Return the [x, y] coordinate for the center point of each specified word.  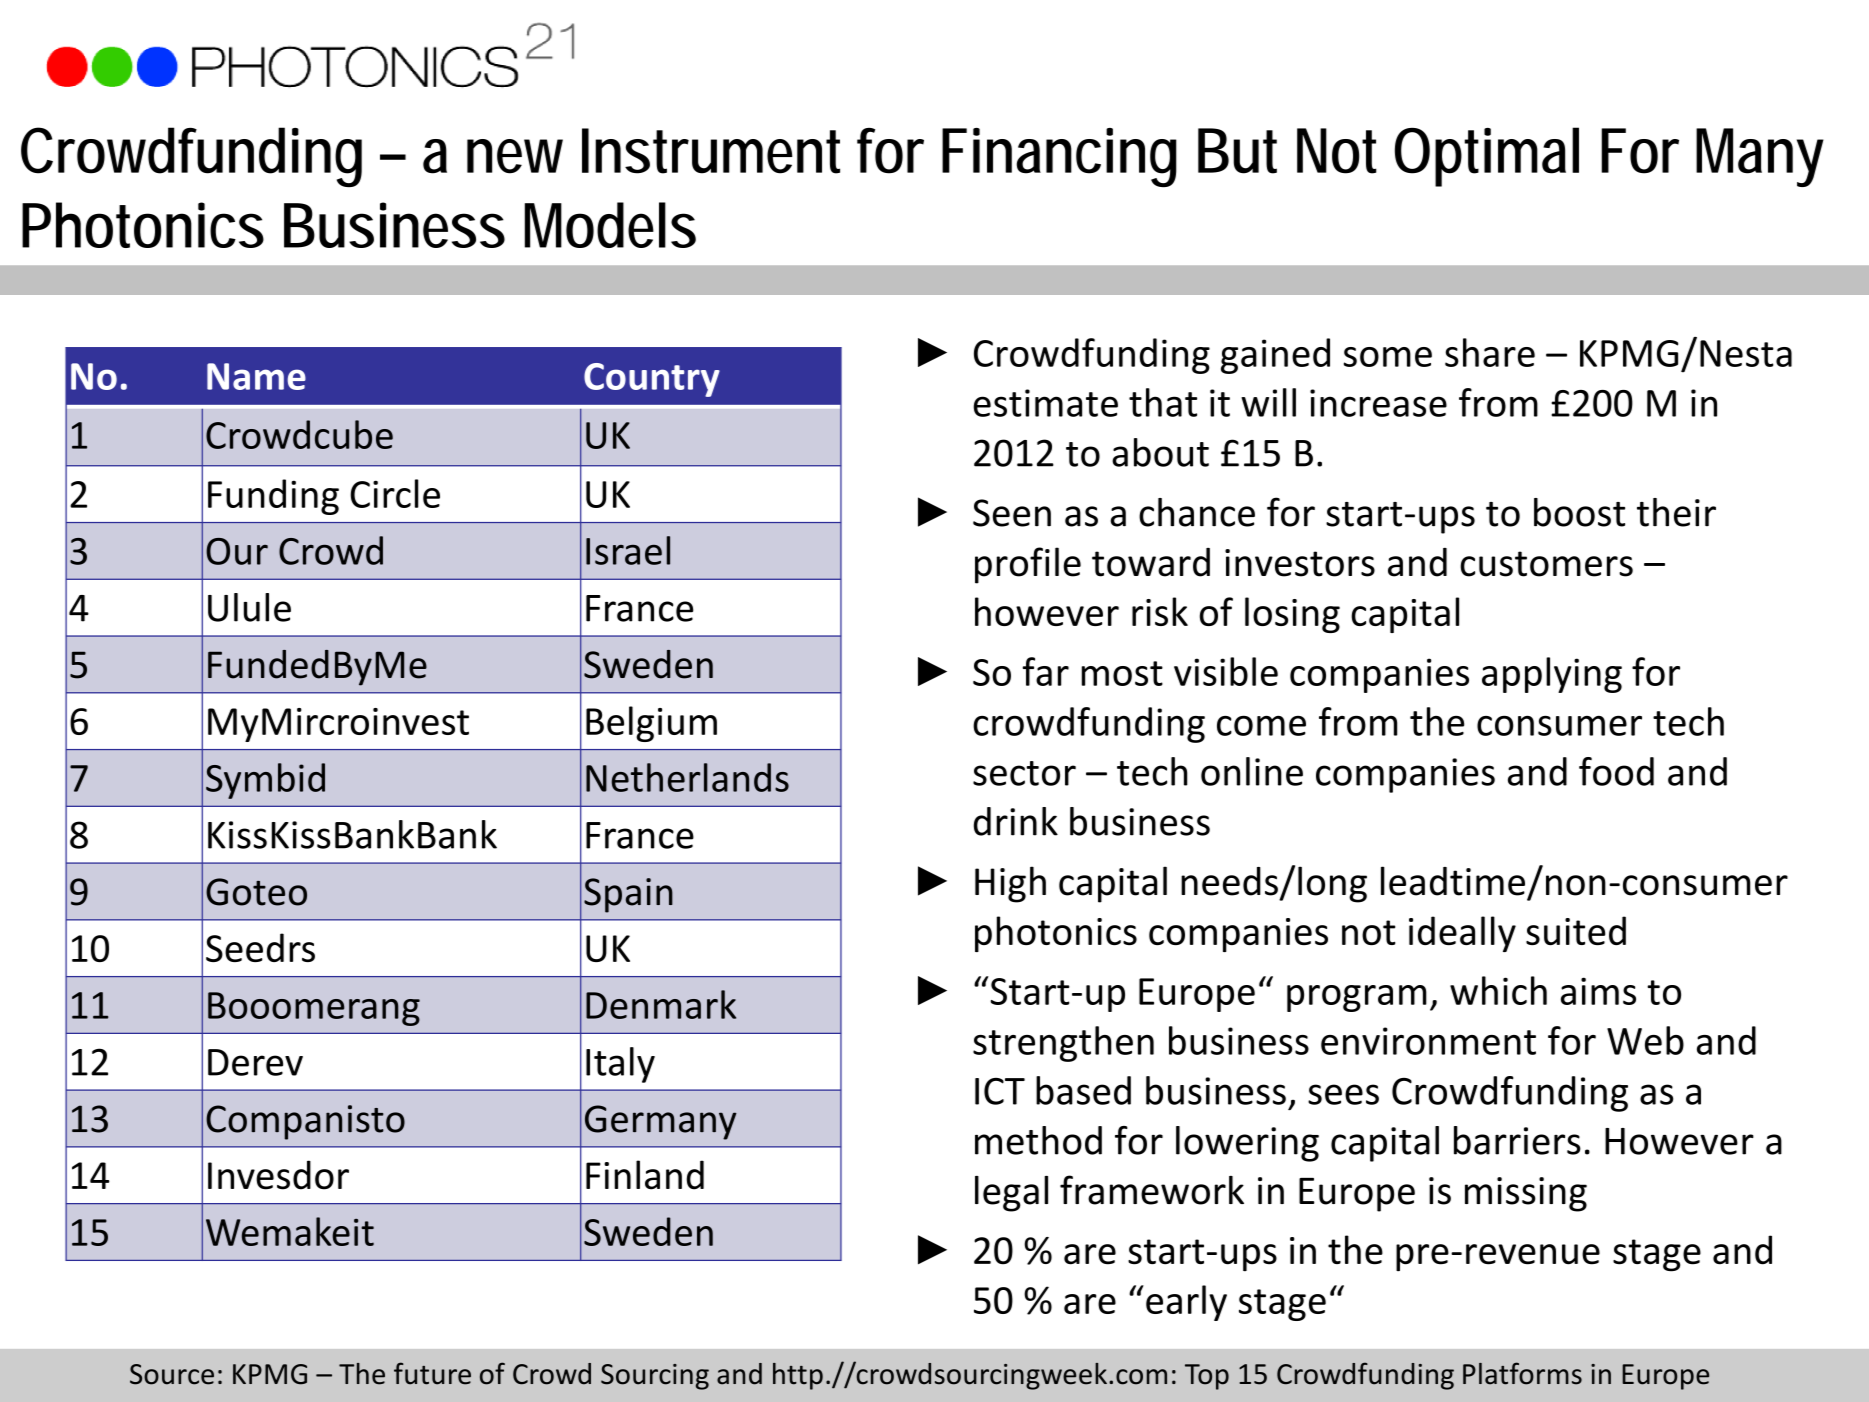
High [1010, 884]
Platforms [1522, 1373]
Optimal [1487, 157]
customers [1546, 564]
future [432, 1373]
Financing [1059, 157]
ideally [1462, 934]
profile [1028, 565]
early [1186, 1303]
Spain [628, 895]
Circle [395, 493]
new [515, 156]
